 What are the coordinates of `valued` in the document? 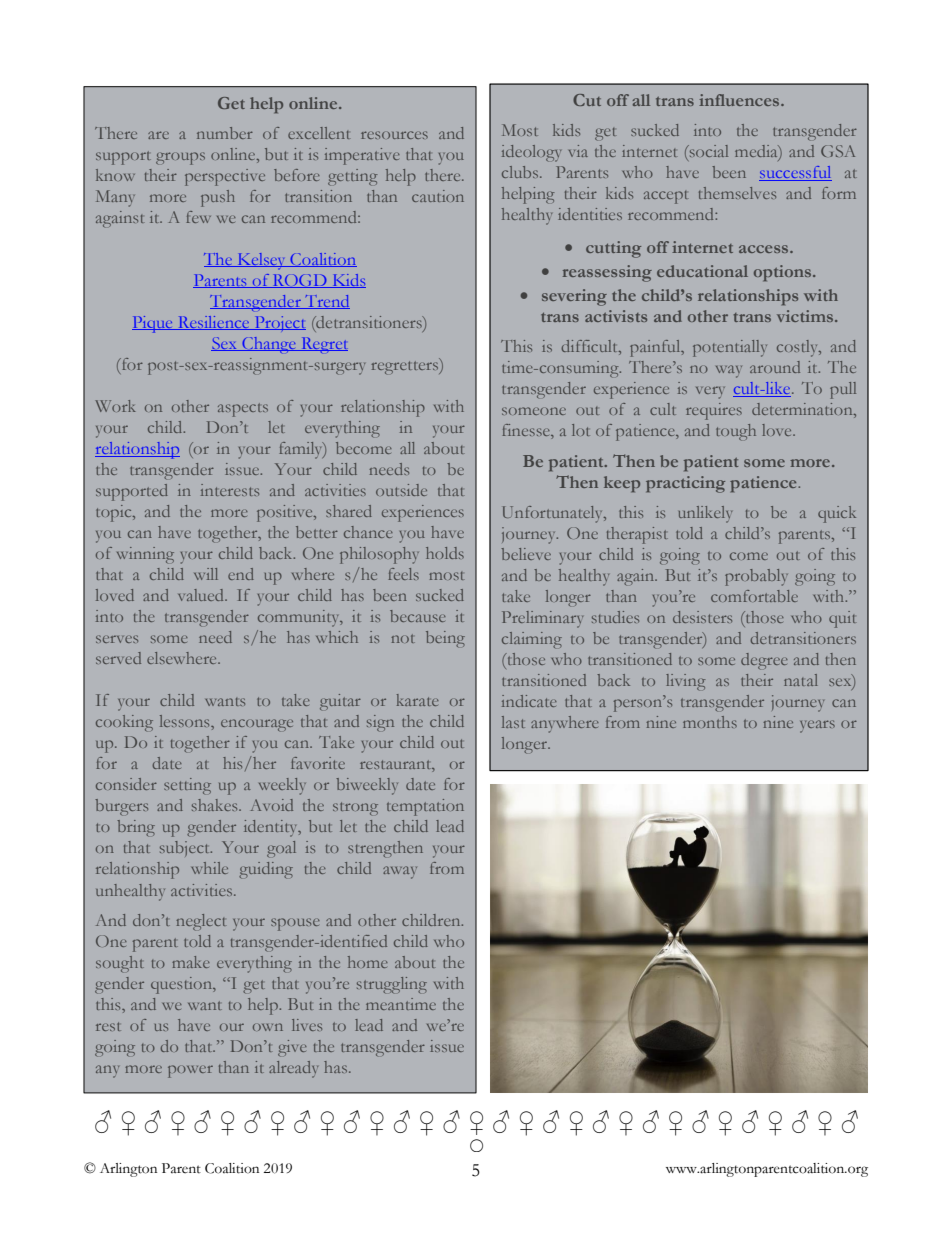 It's located at (202, 595).
